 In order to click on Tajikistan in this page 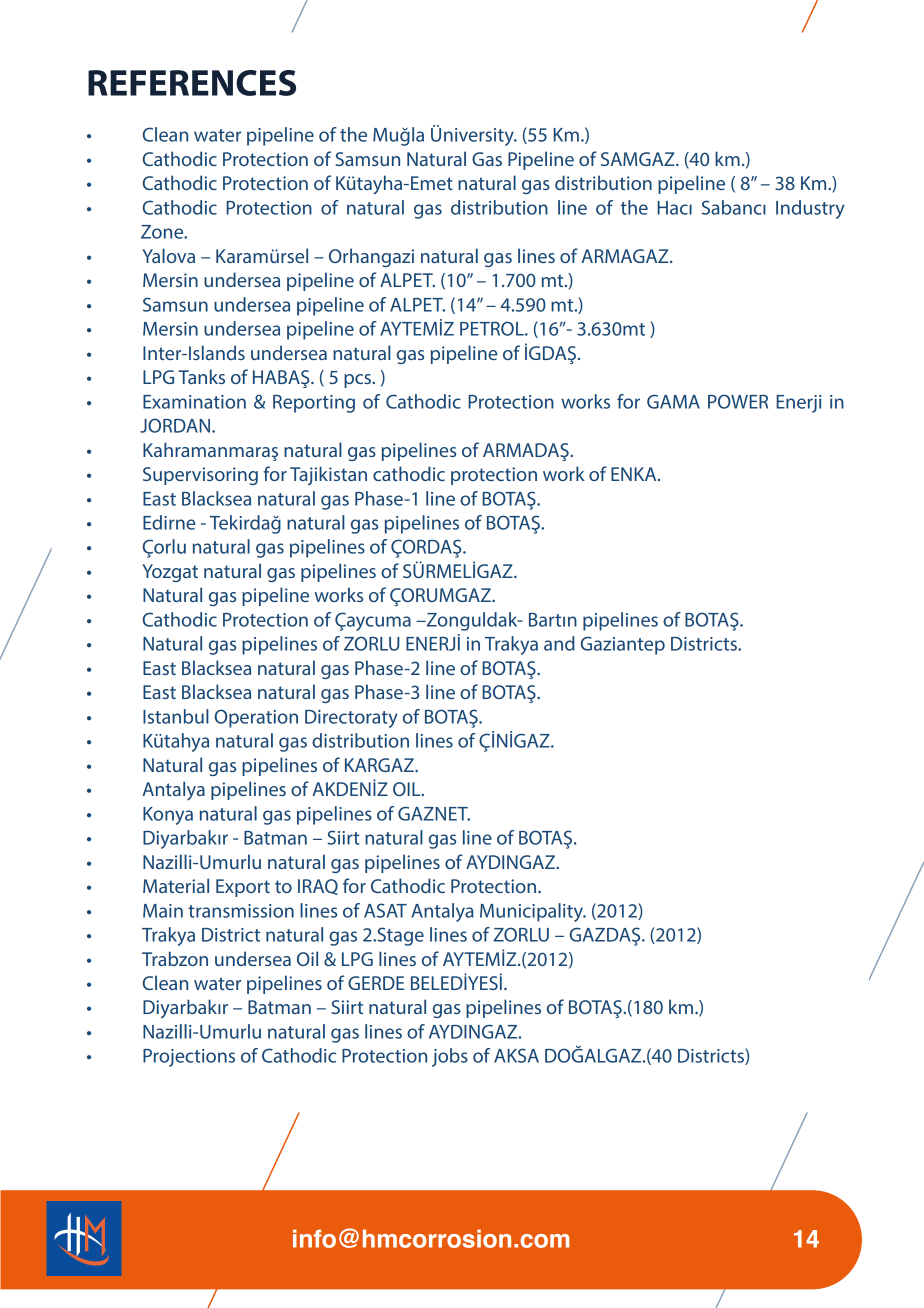, I will do `click(328, 475)`.
